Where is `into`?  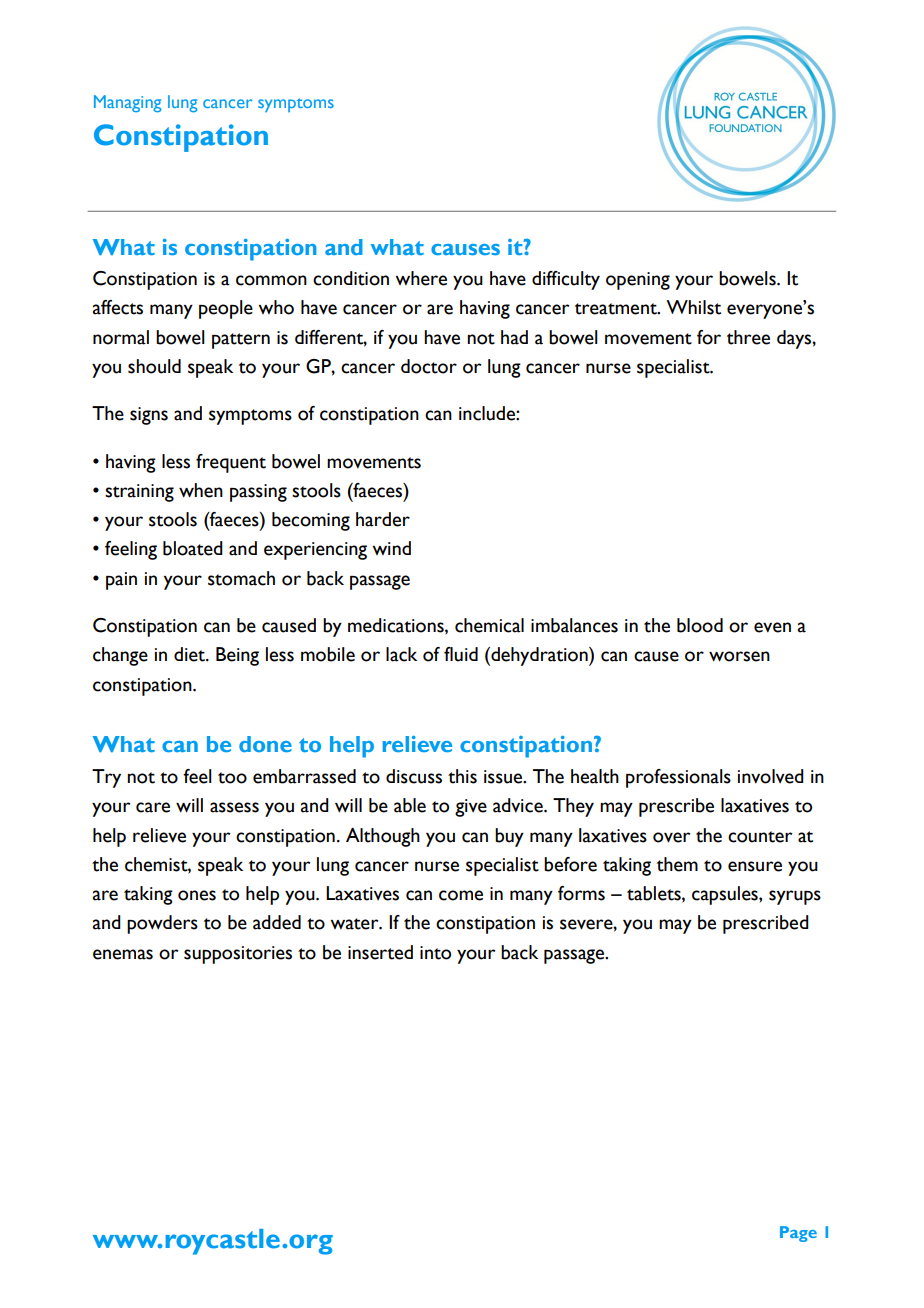
into is located at coordinates (435, 953).
